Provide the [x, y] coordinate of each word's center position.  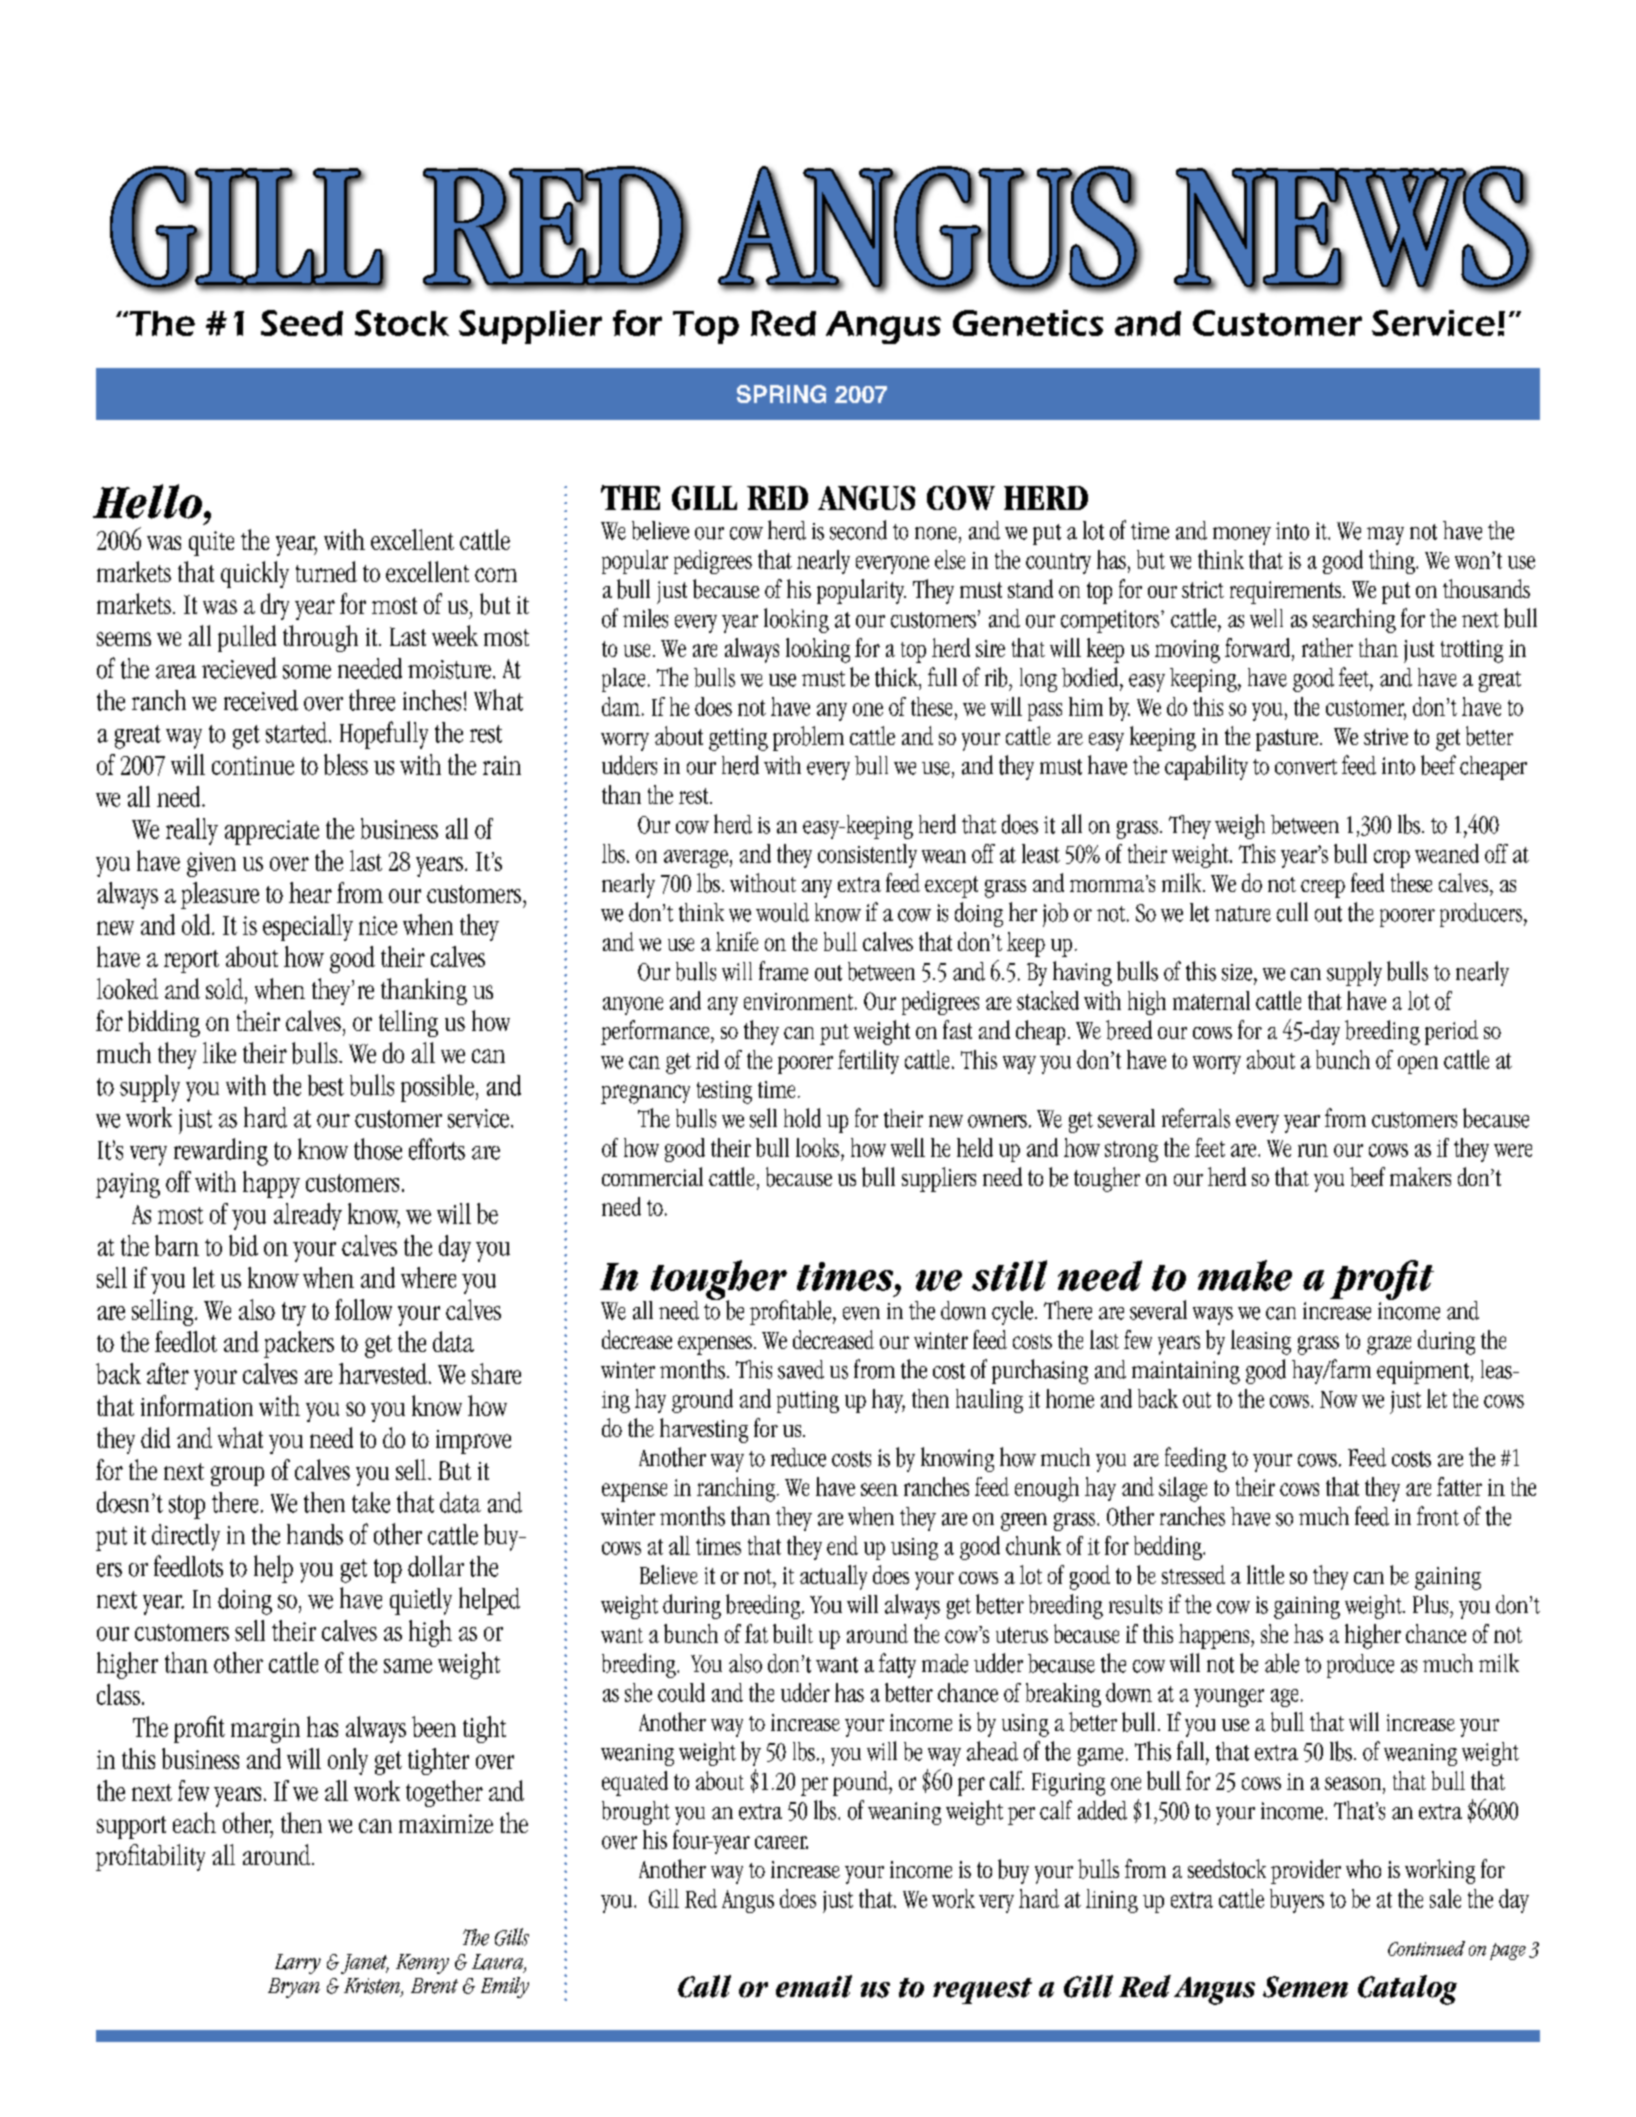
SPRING [781, 394]
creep [1323, 889]
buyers [1297, 1901]
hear [310, 892]
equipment [1424, 1372]
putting [808, 1402]
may [1385, 536]
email [814, 1986]
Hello [147, 501]
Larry [298, 1964]
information [197, 1405]
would [782, 912]
